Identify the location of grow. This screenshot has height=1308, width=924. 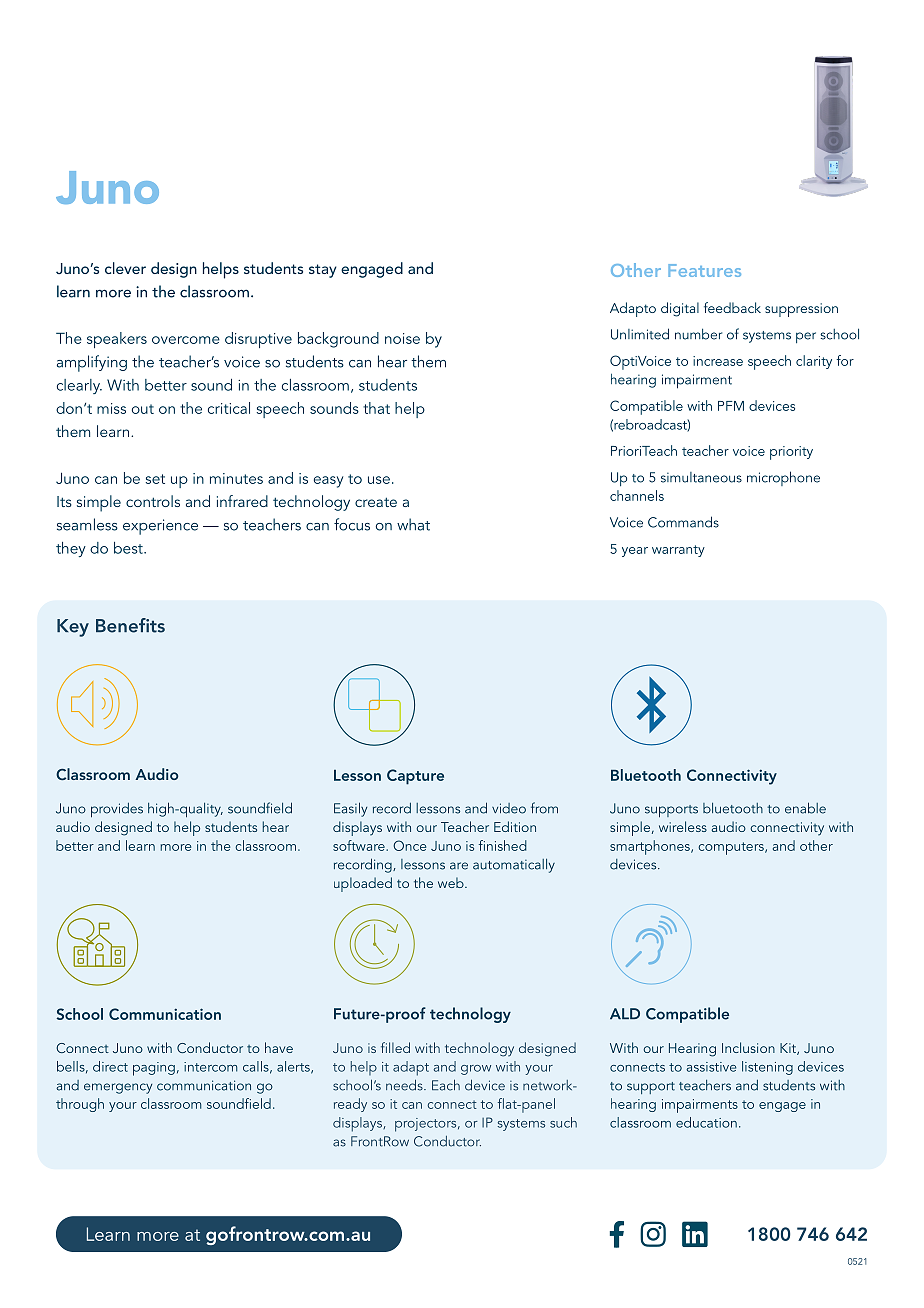
(476, 1070).
